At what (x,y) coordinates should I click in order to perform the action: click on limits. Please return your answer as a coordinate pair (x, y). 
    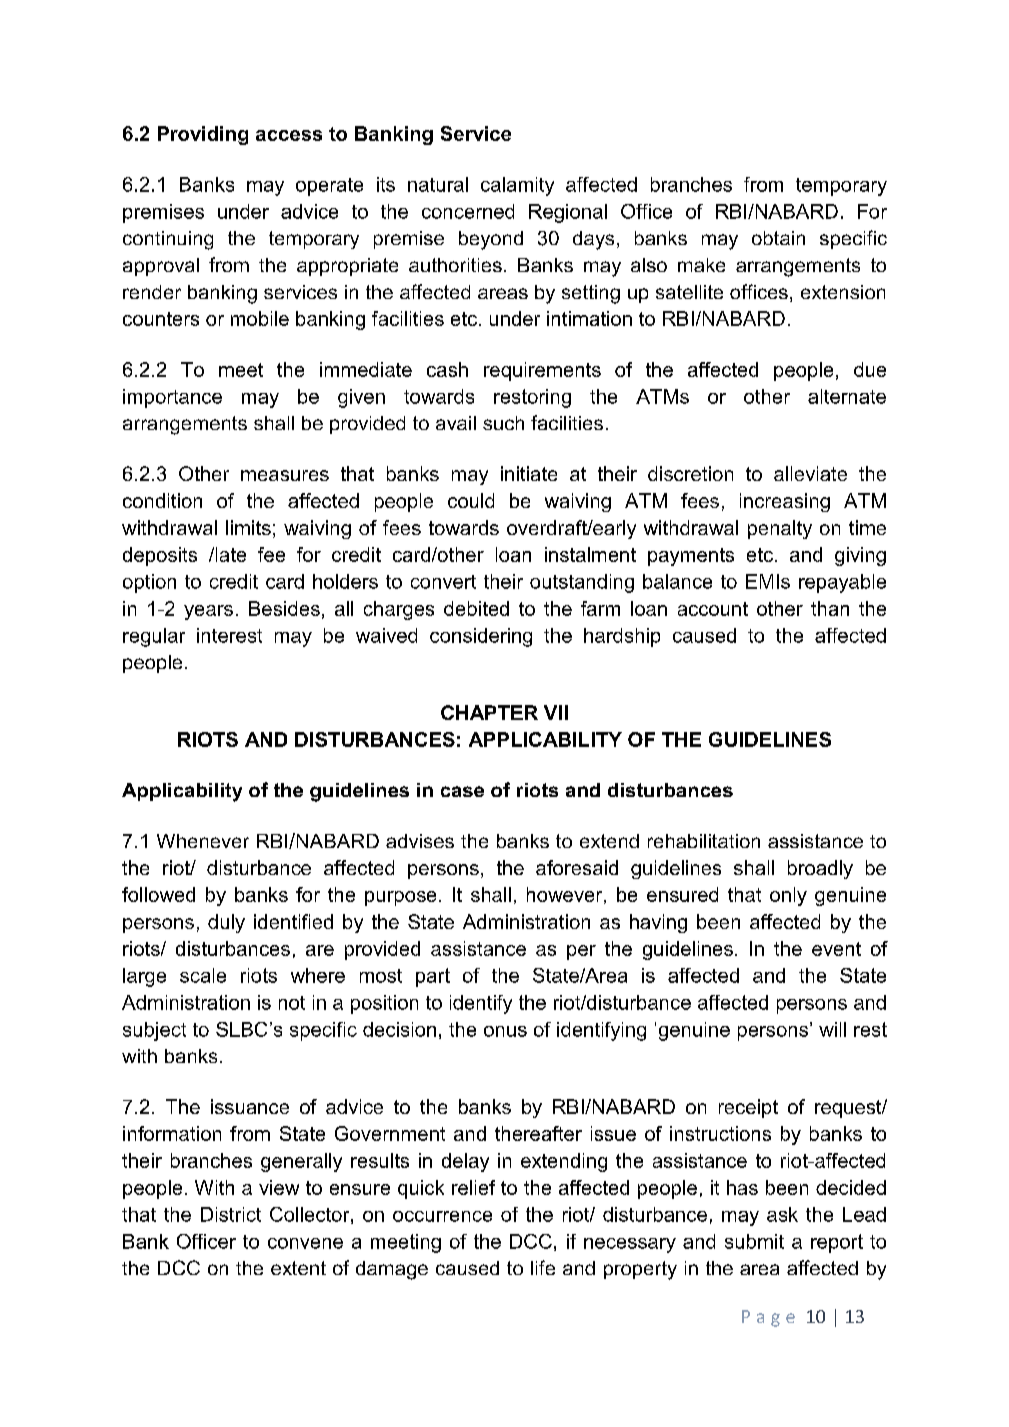
    Looking at the image, I should click on (248, 527).
